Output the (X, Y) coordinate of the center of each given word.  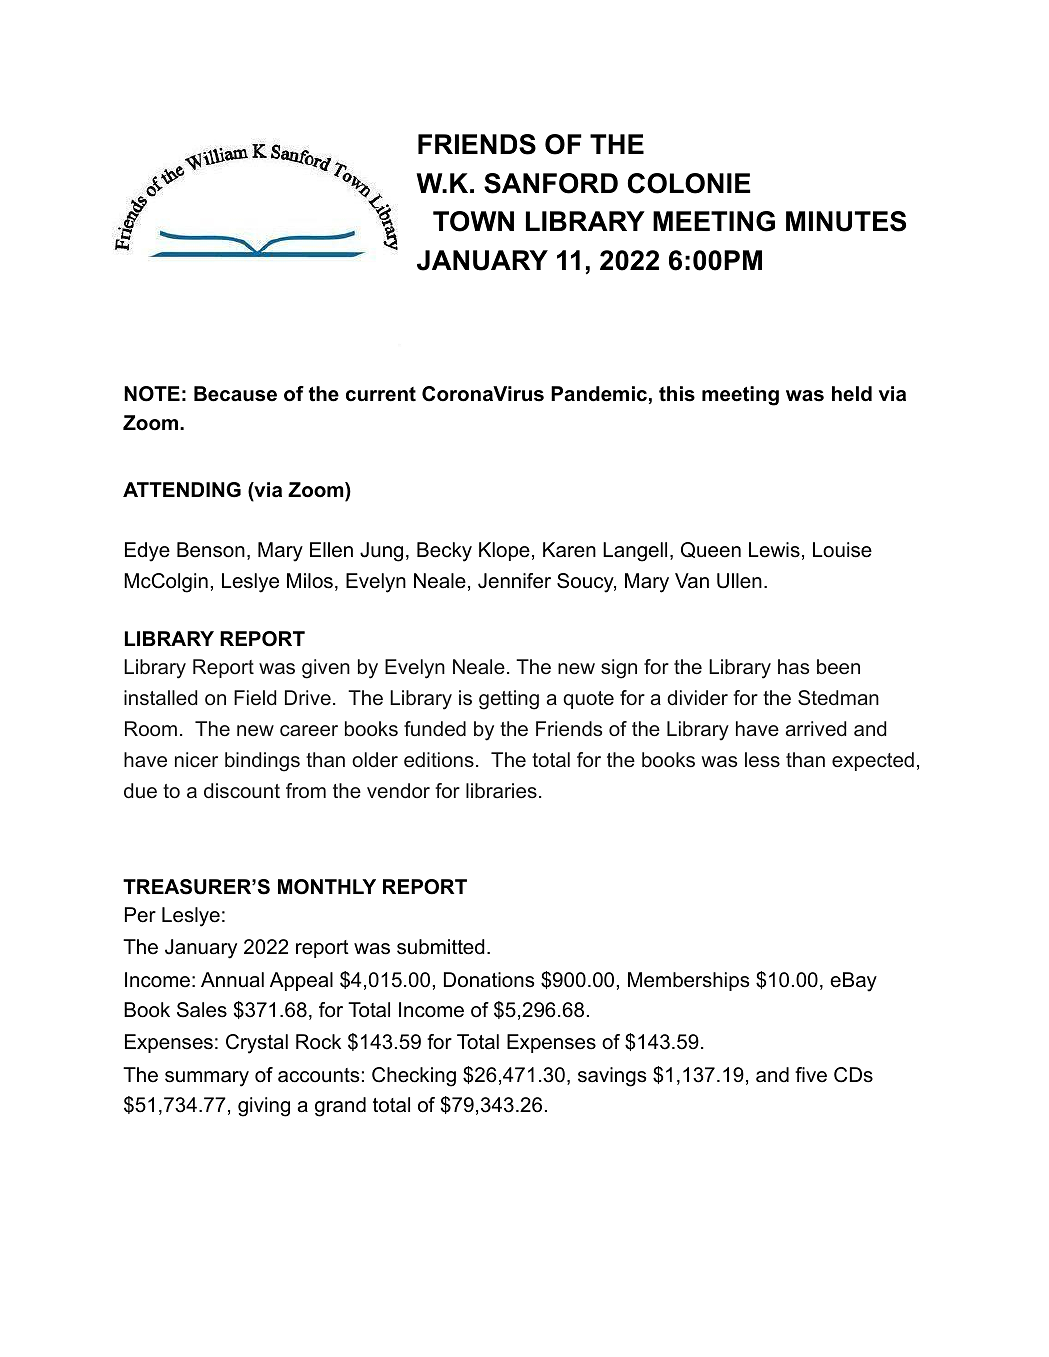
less (762, 759)
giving (264, 1107)
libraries (501, 790)
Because (235, 394)
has (793, 666)
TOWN (473, 221)
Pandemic (599, 394)
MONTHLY (327, 887)
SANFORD (551, 183)
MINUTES (846, 221)
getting (509, 700)
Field (255, 697)
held (852, 394)
